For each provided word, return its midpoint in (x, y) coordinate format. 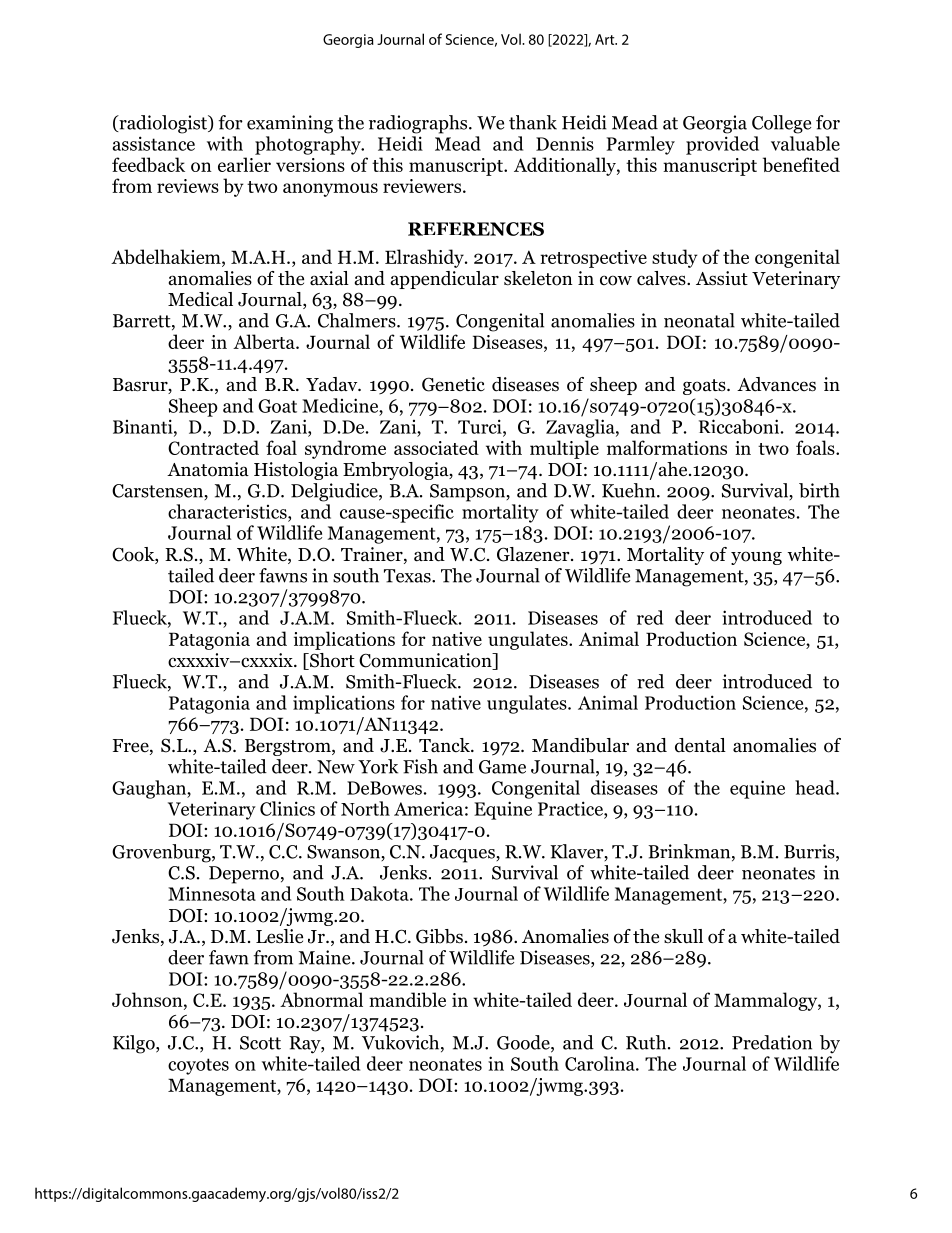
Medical (200, 299)
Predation (772, 1042)
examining (290, 124)
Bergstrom (289, 747)
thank (533, 122)
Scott (260, 1043)
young (756, 558)
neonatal (699, 320)
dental (700, 745)
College (781, 124)
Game (502, 767)
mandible (407, 999)
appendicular (445, 280)
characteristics (228, 511)
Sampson (469, 493)
